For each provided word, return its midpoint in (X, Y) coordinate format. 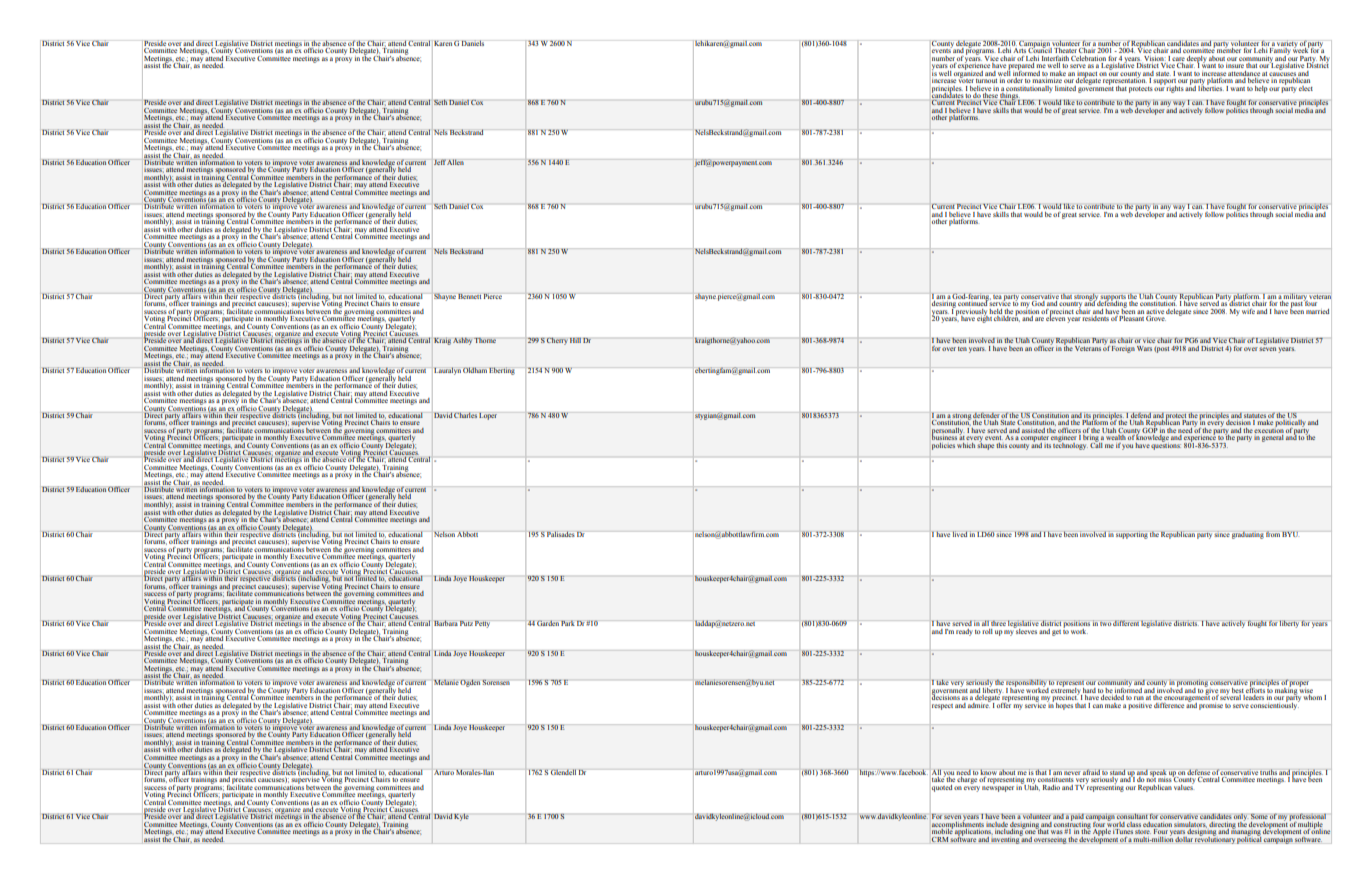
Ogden (470, 683)
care (1178, 59)
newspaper (998, 789)
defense (1198, 772)
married (1317, 311)
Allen (455, 162)
